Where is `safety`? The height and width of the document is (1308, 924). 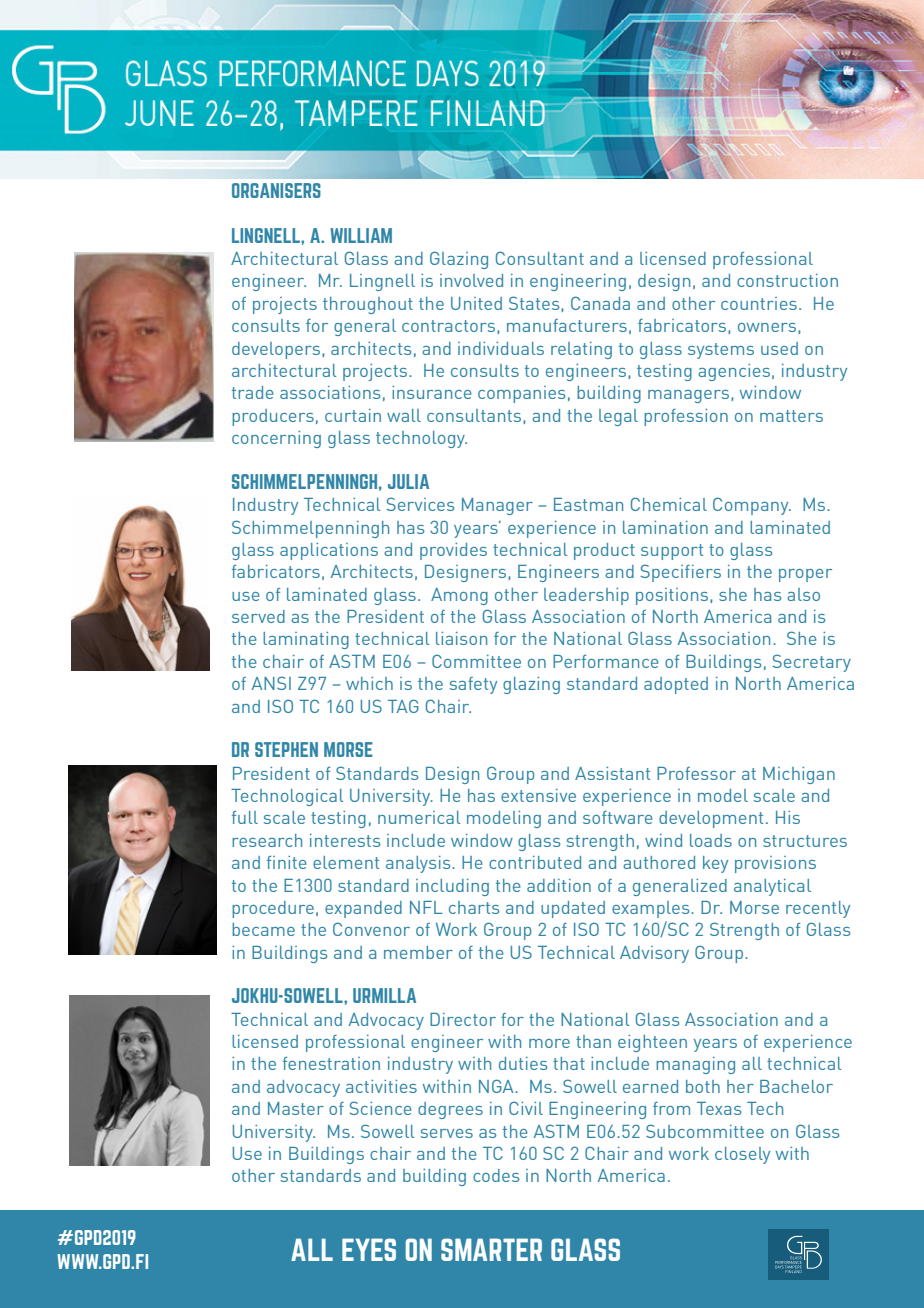
safety is located at coordinates (473, 685).
